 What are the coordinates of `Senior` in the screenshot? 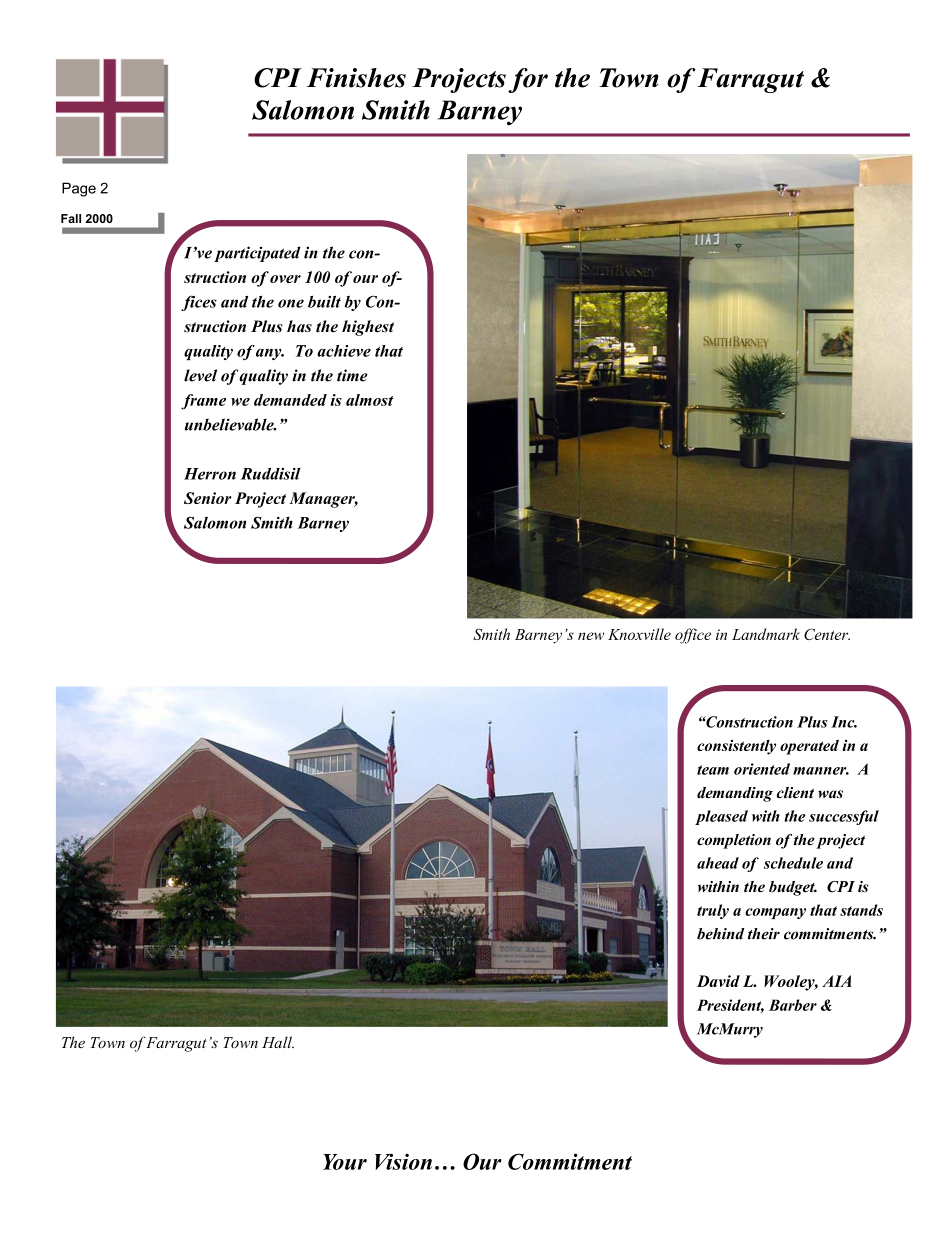 It's located at (208, 498).
